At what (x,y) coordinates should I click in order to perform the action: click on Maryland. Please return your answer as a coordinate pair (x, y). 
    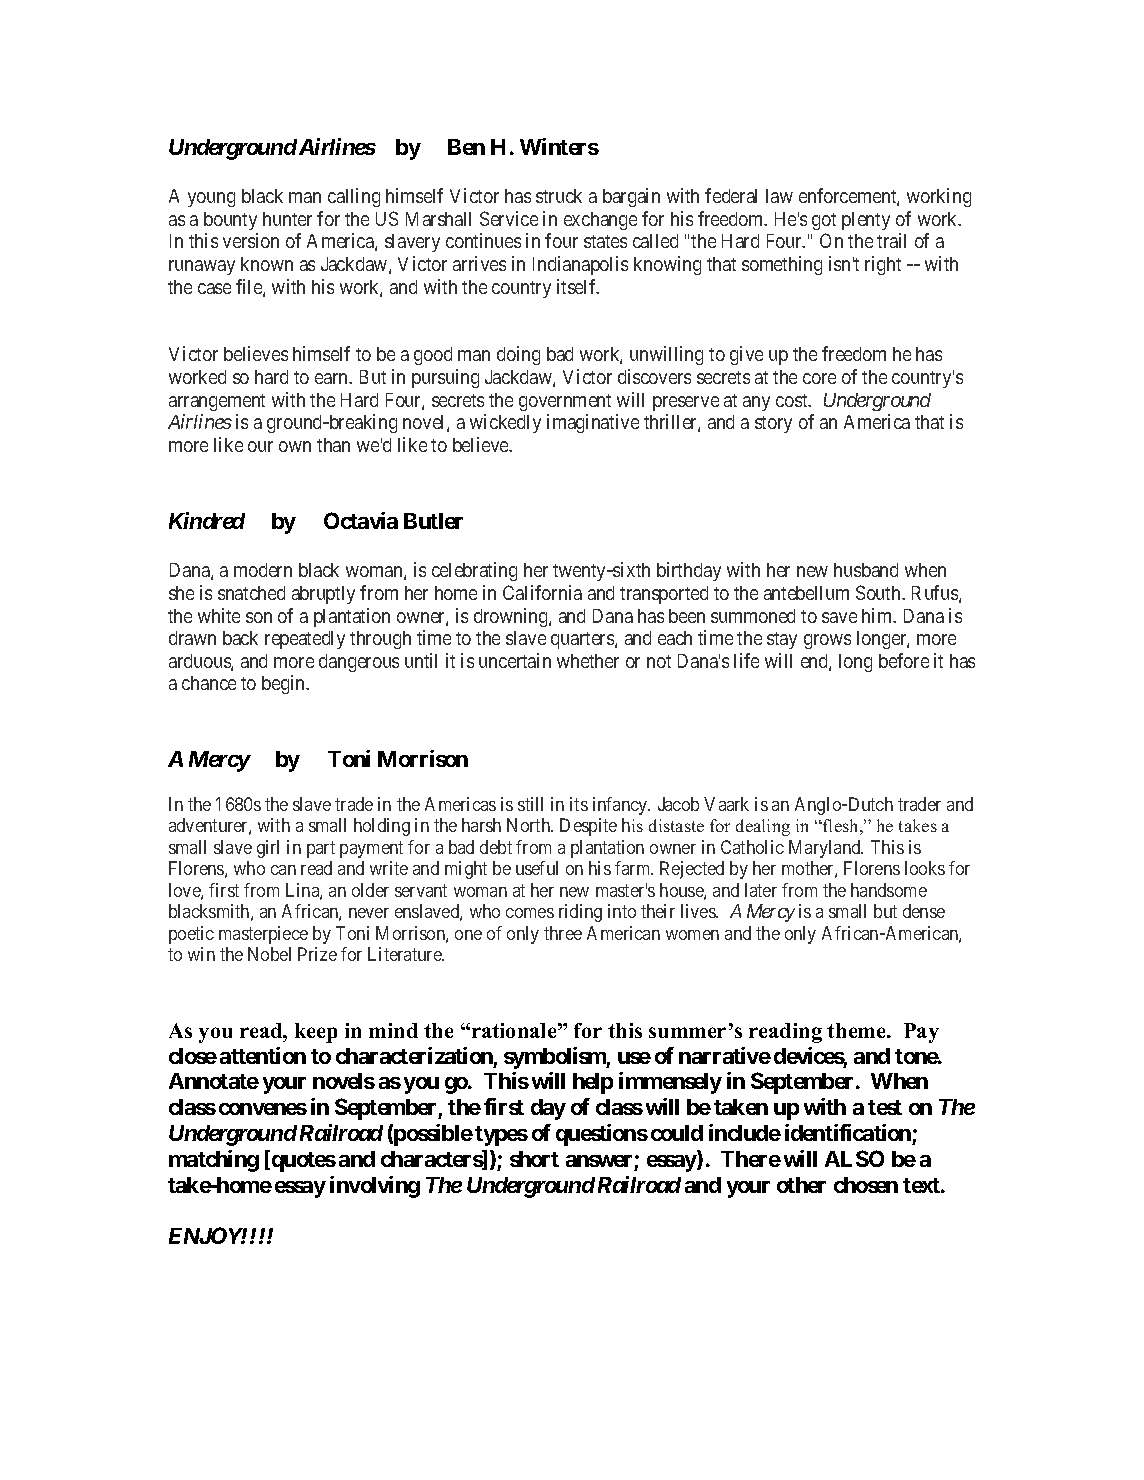
    Looking at the image, I should click on (826, 849).
